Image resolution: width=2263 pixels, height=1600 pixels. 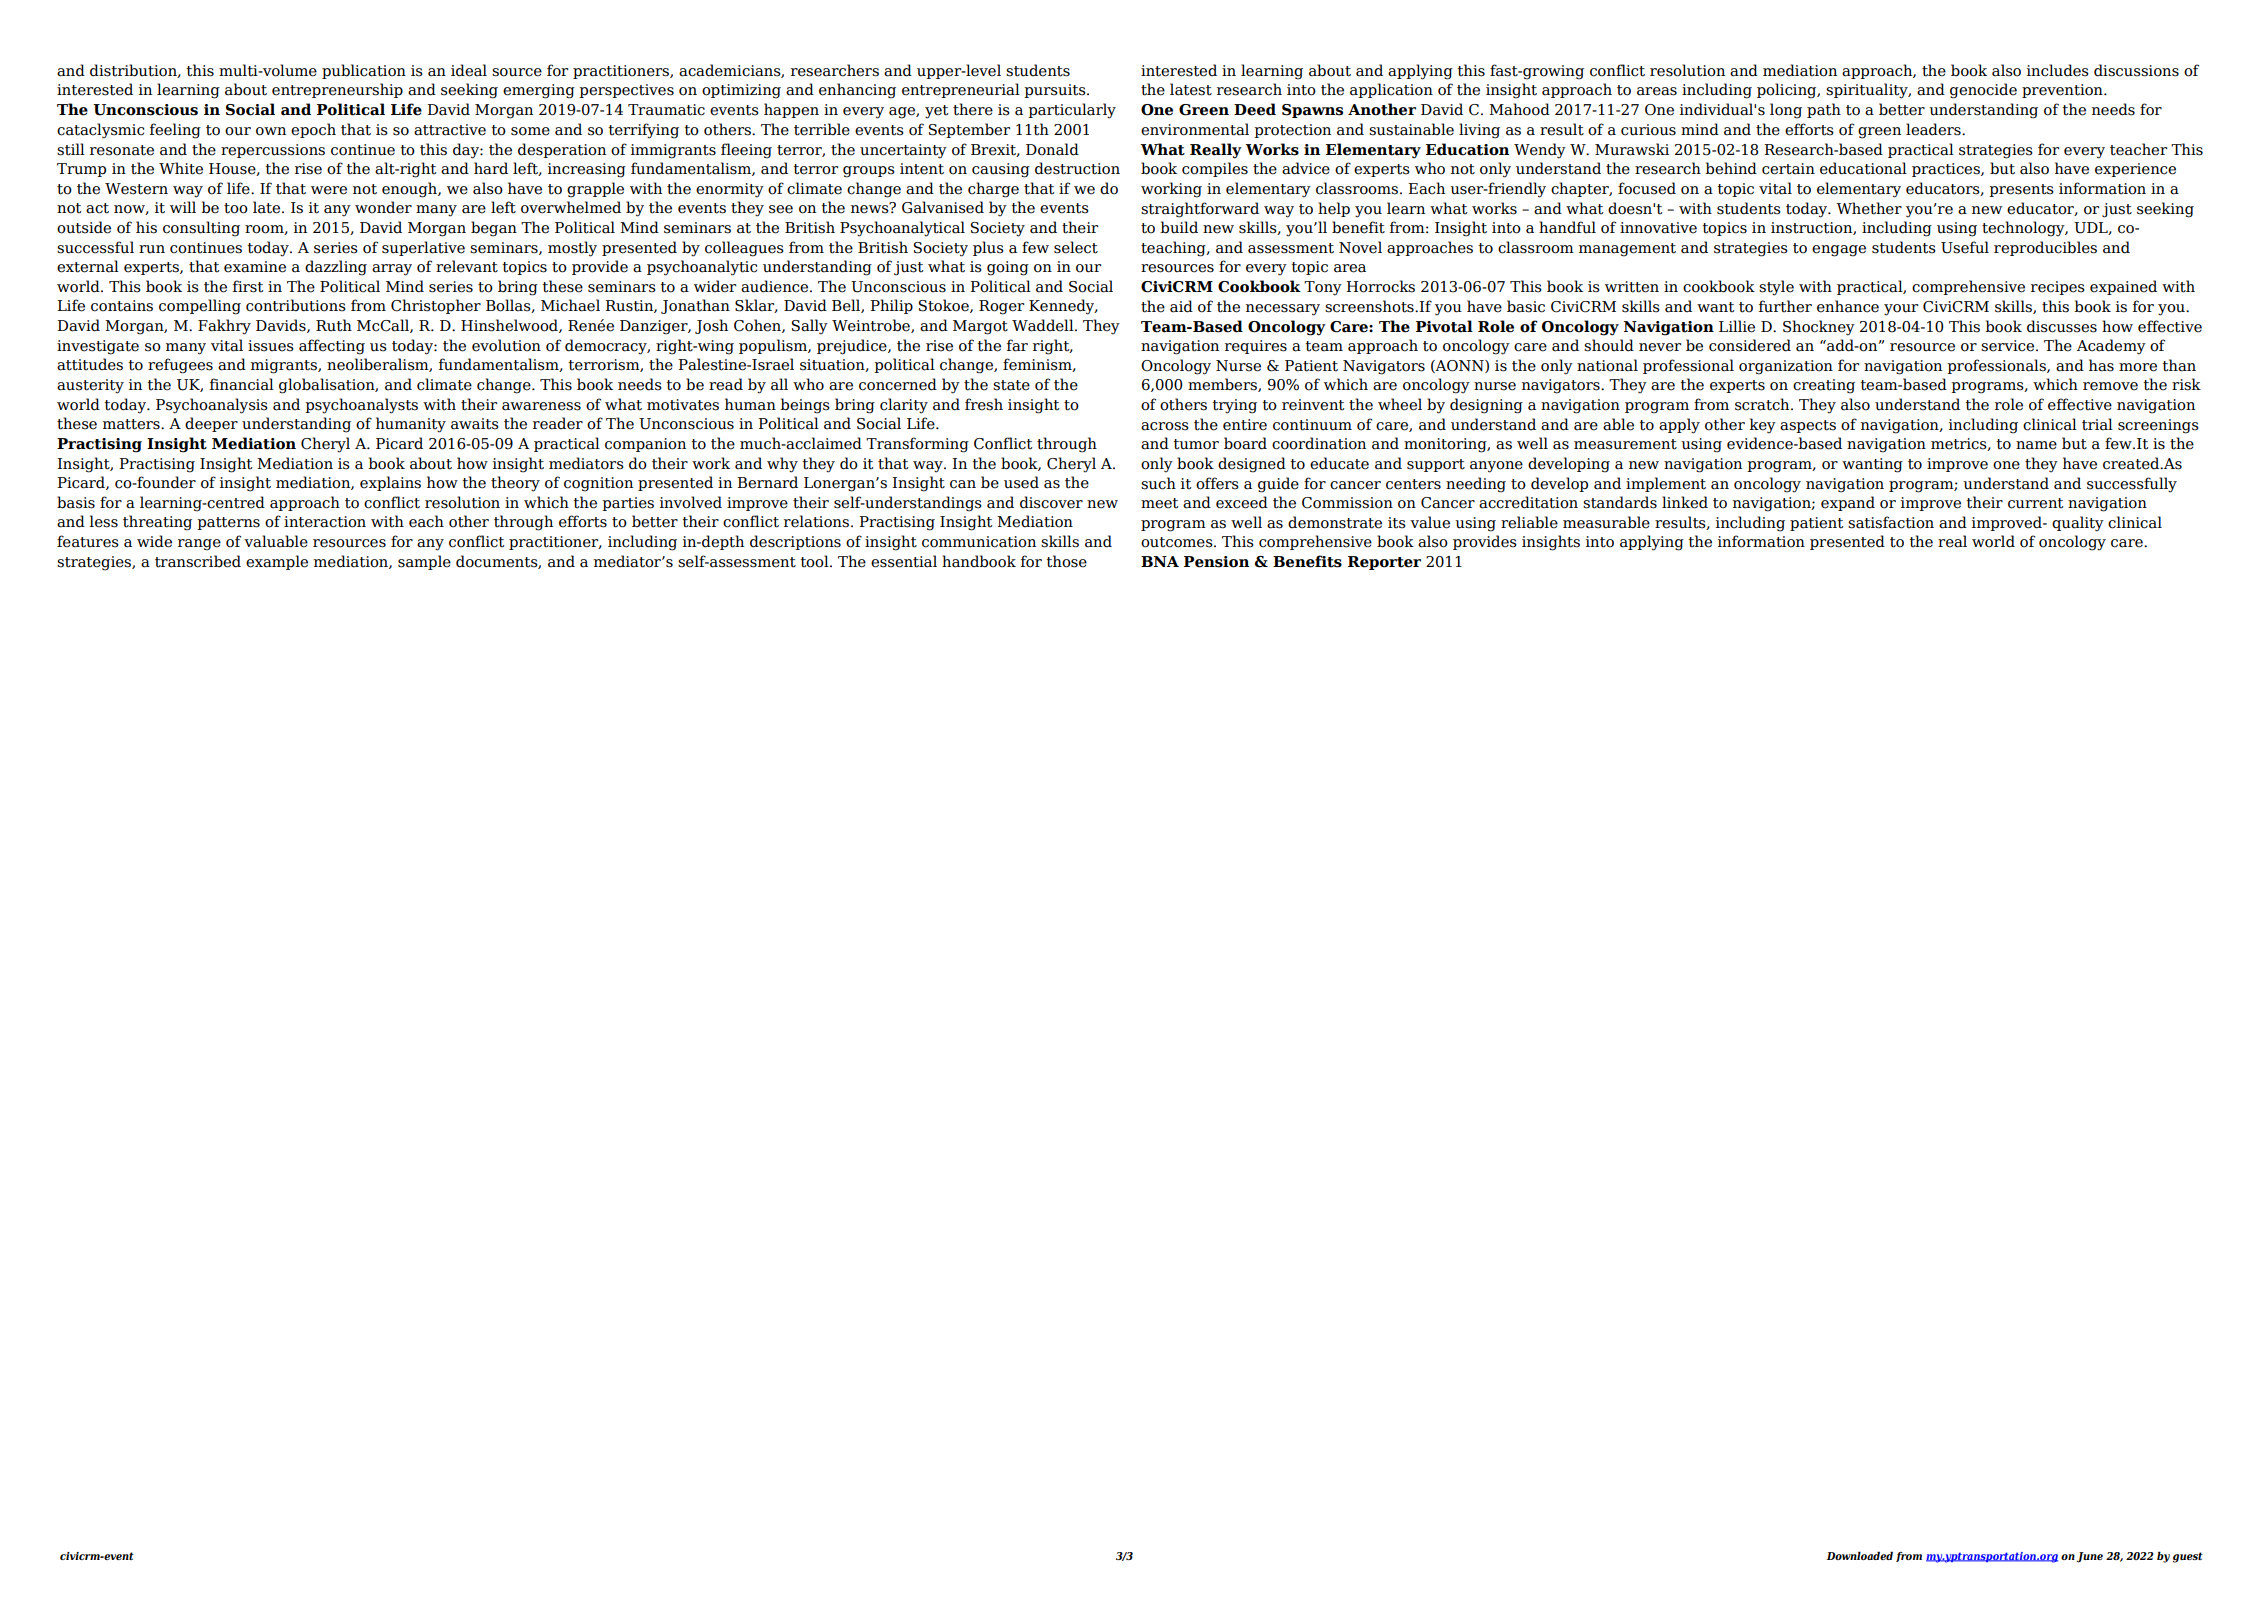 I want to click on June, so click(x=2089, y=1557).
